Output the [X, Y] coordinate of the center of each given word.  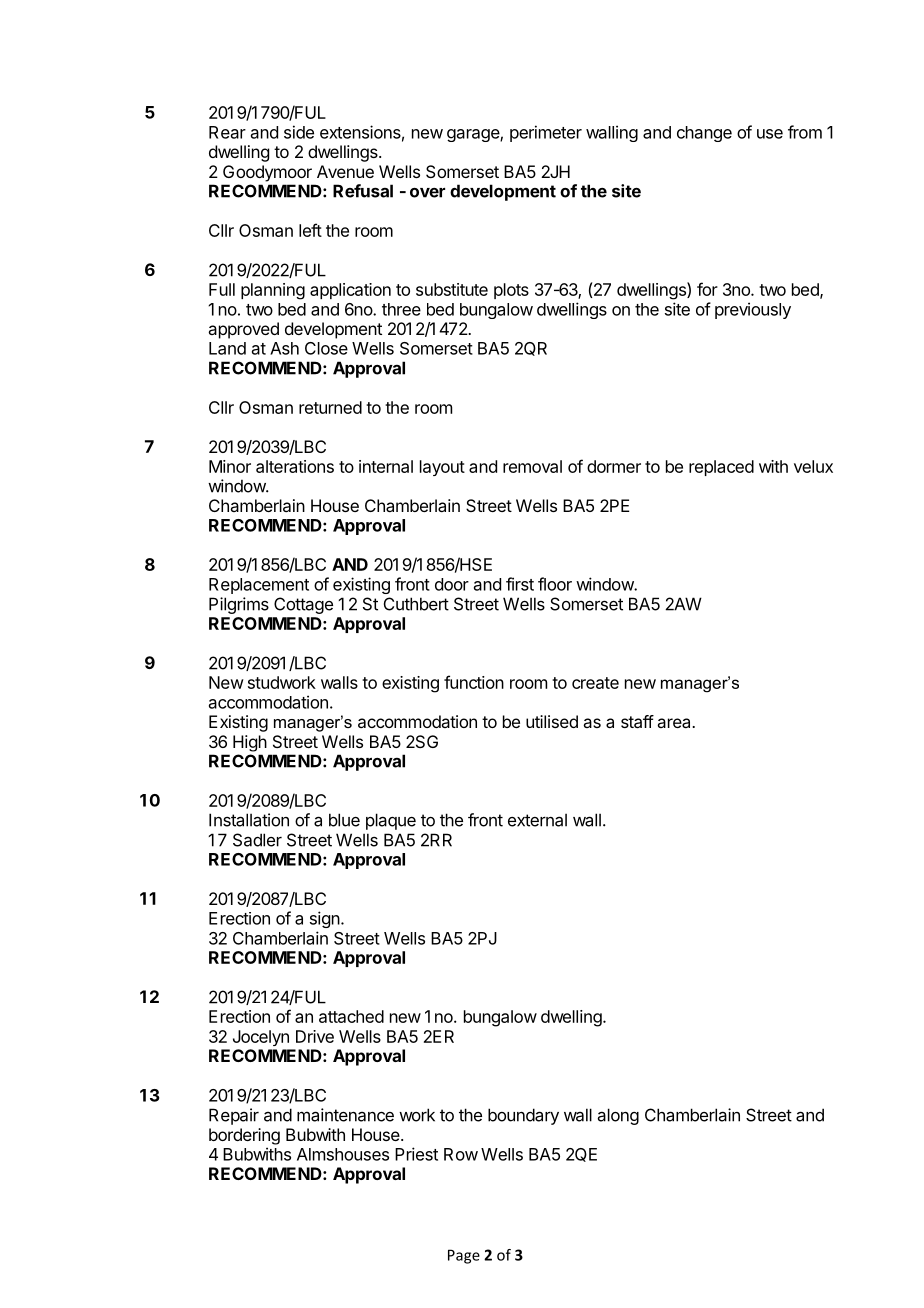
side [299, 132]
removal [532, 466]
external [537, 820]
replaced [721, 468]
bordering [244, 1136]
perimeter [546, 133]
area [675, 723]
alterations [295, 466]
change [704, 134]
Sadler [257, 840]
